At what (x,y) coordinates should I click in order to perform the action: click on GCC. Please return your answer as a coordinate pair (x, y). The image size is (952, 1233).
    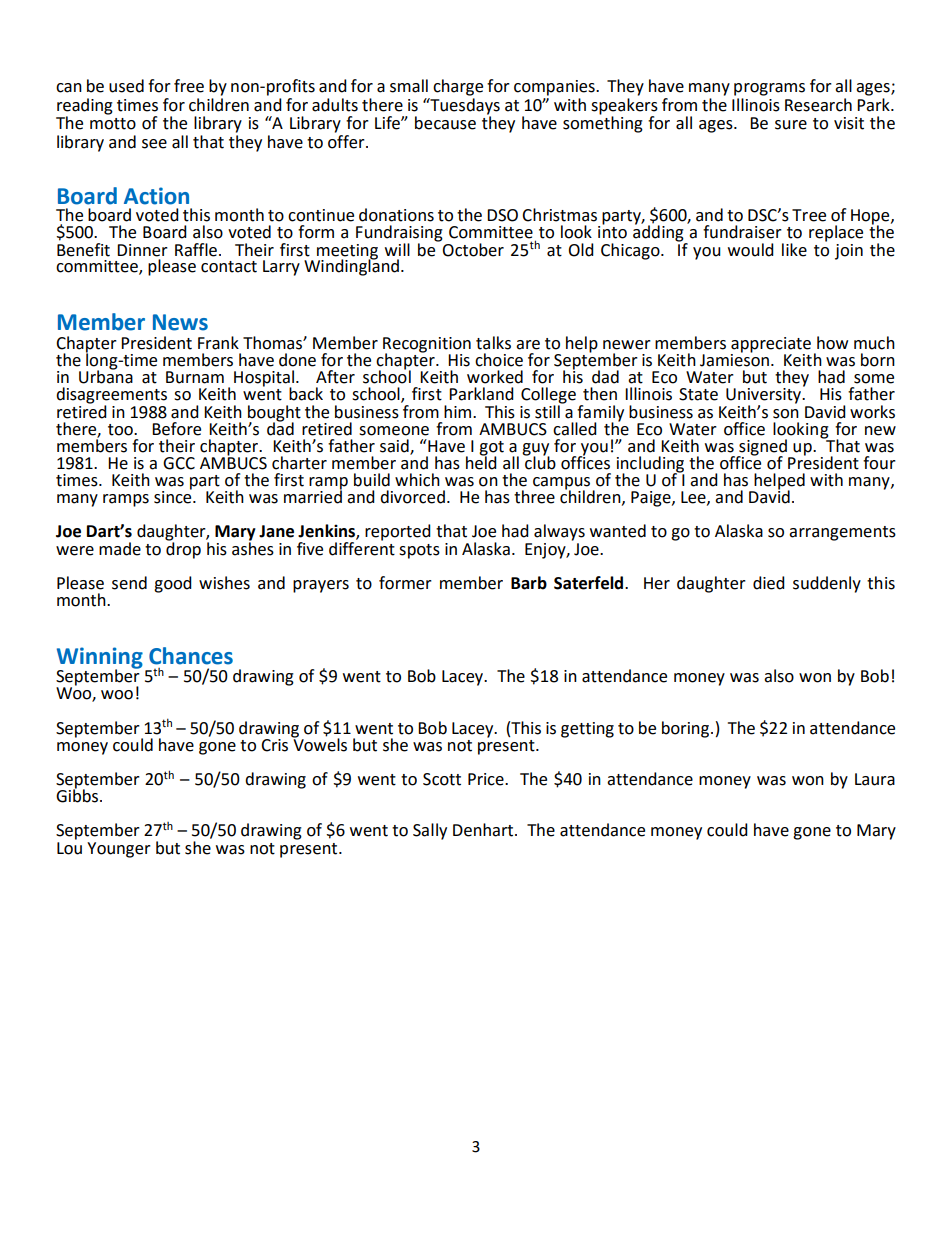
    Looking at the image, I should click on (179, 463).
